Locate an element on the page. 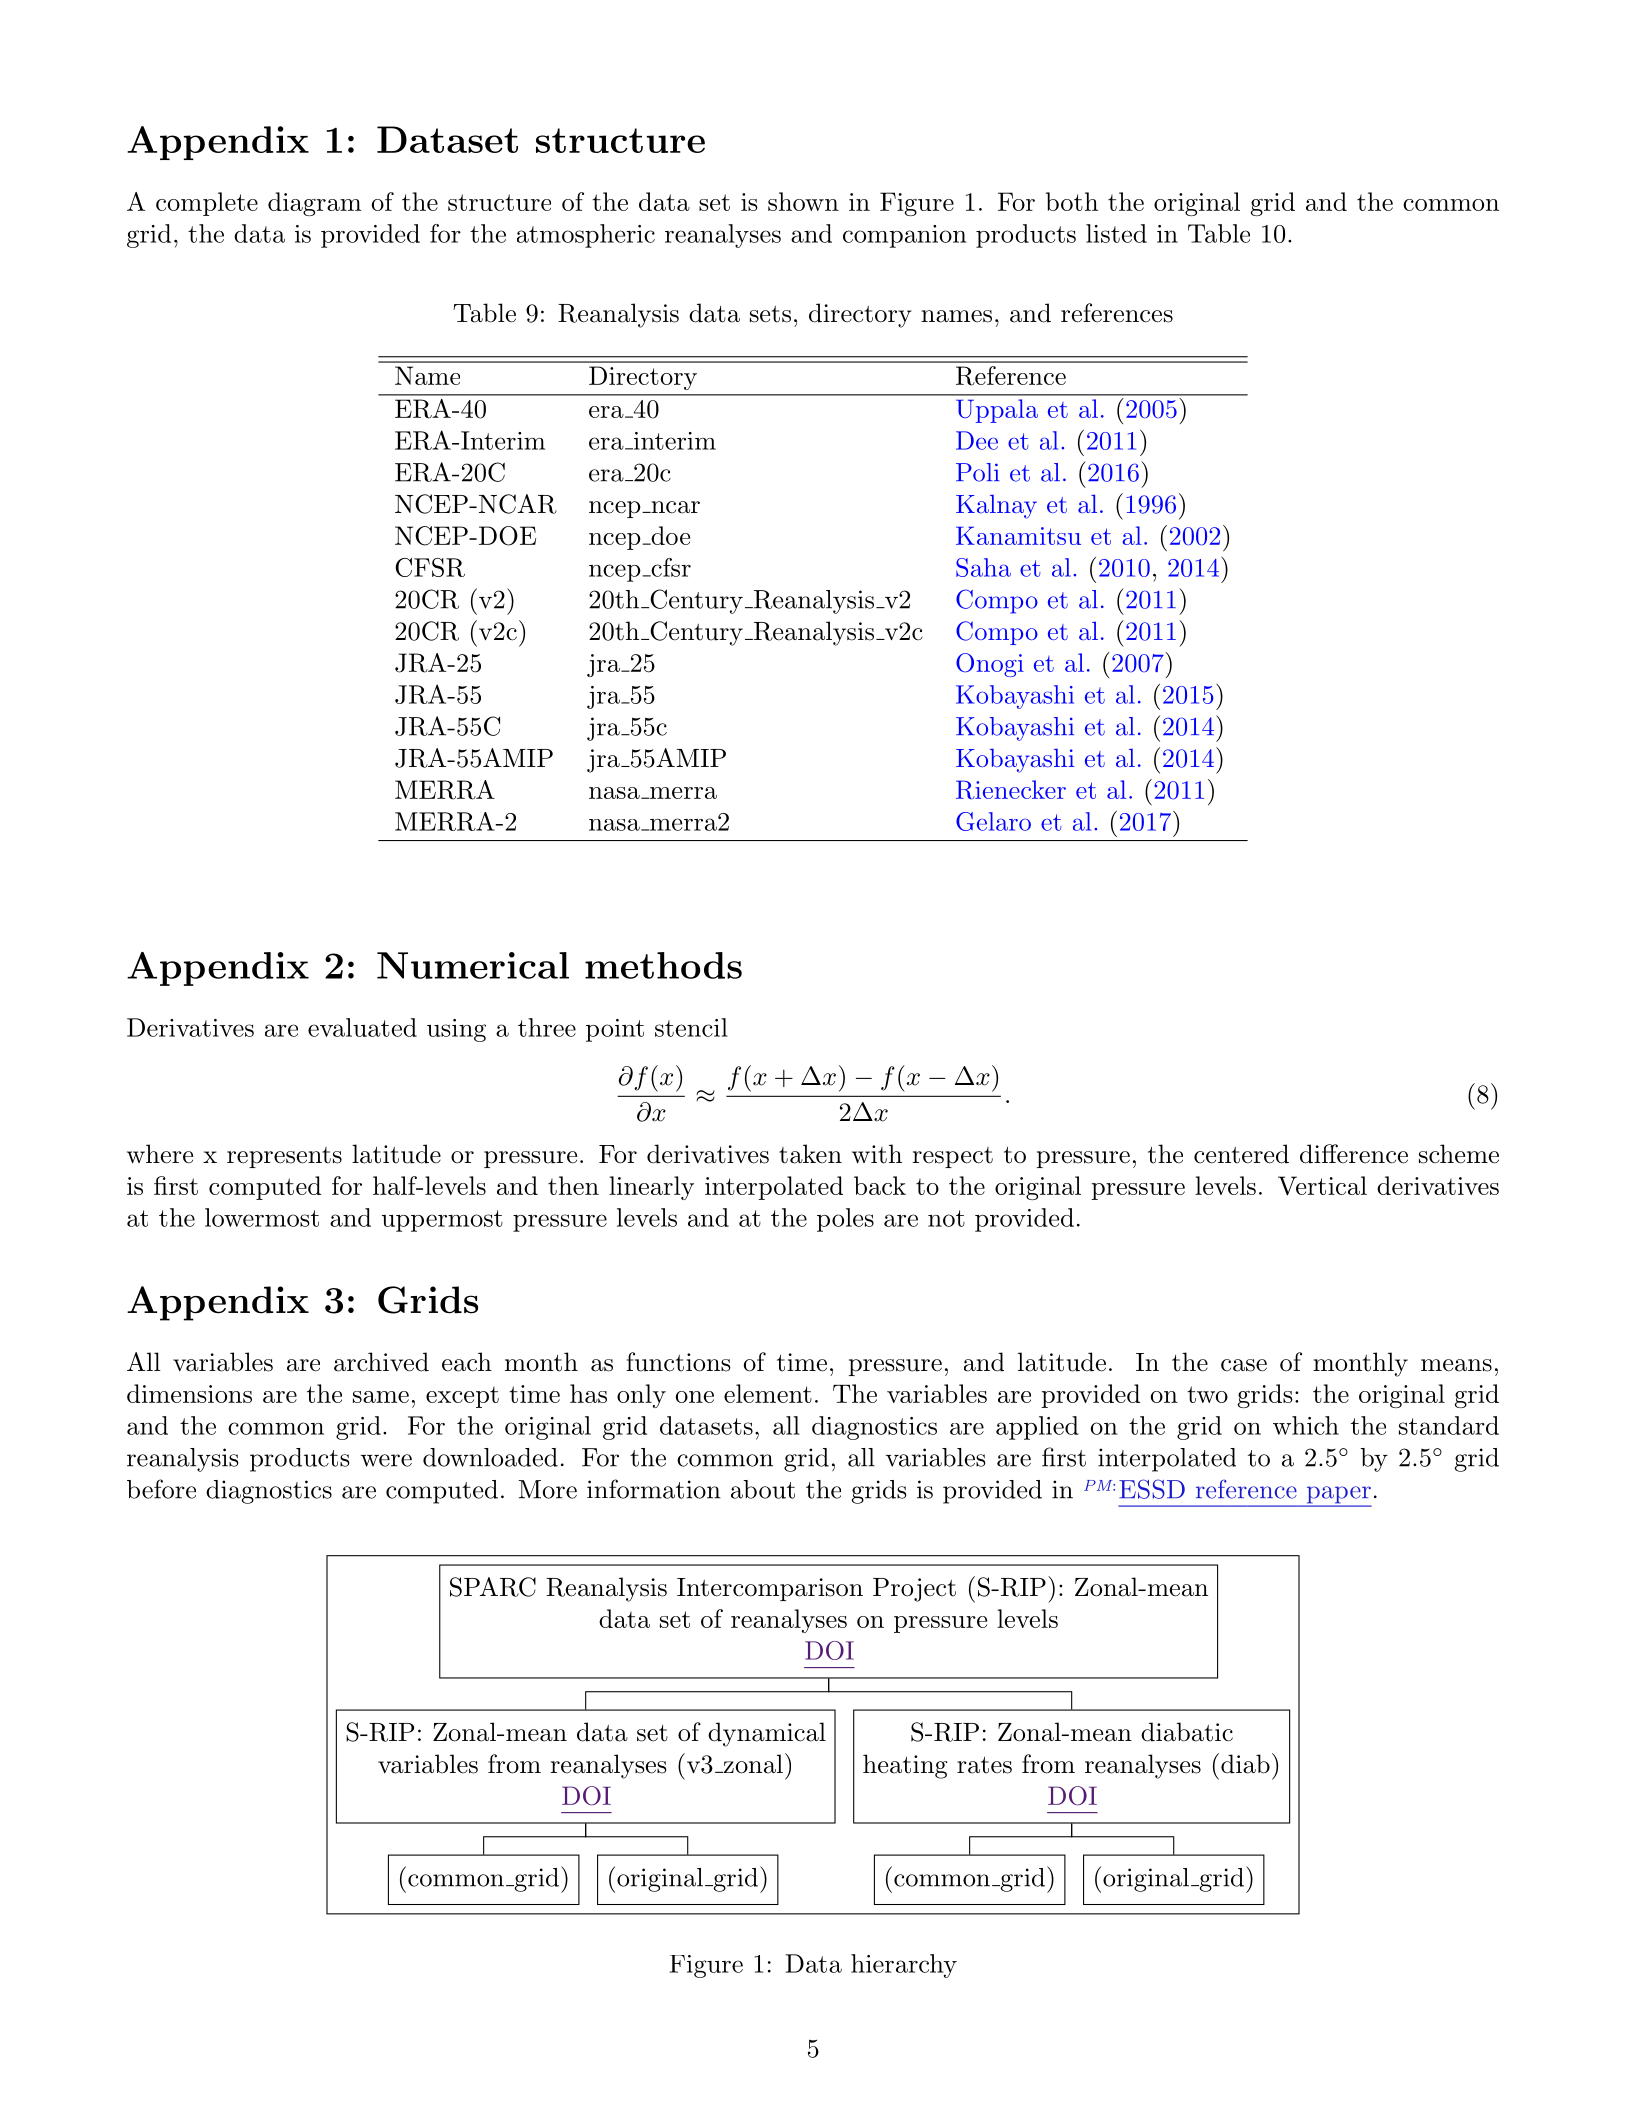  SPARC is located at coordinates (493, 1587).
